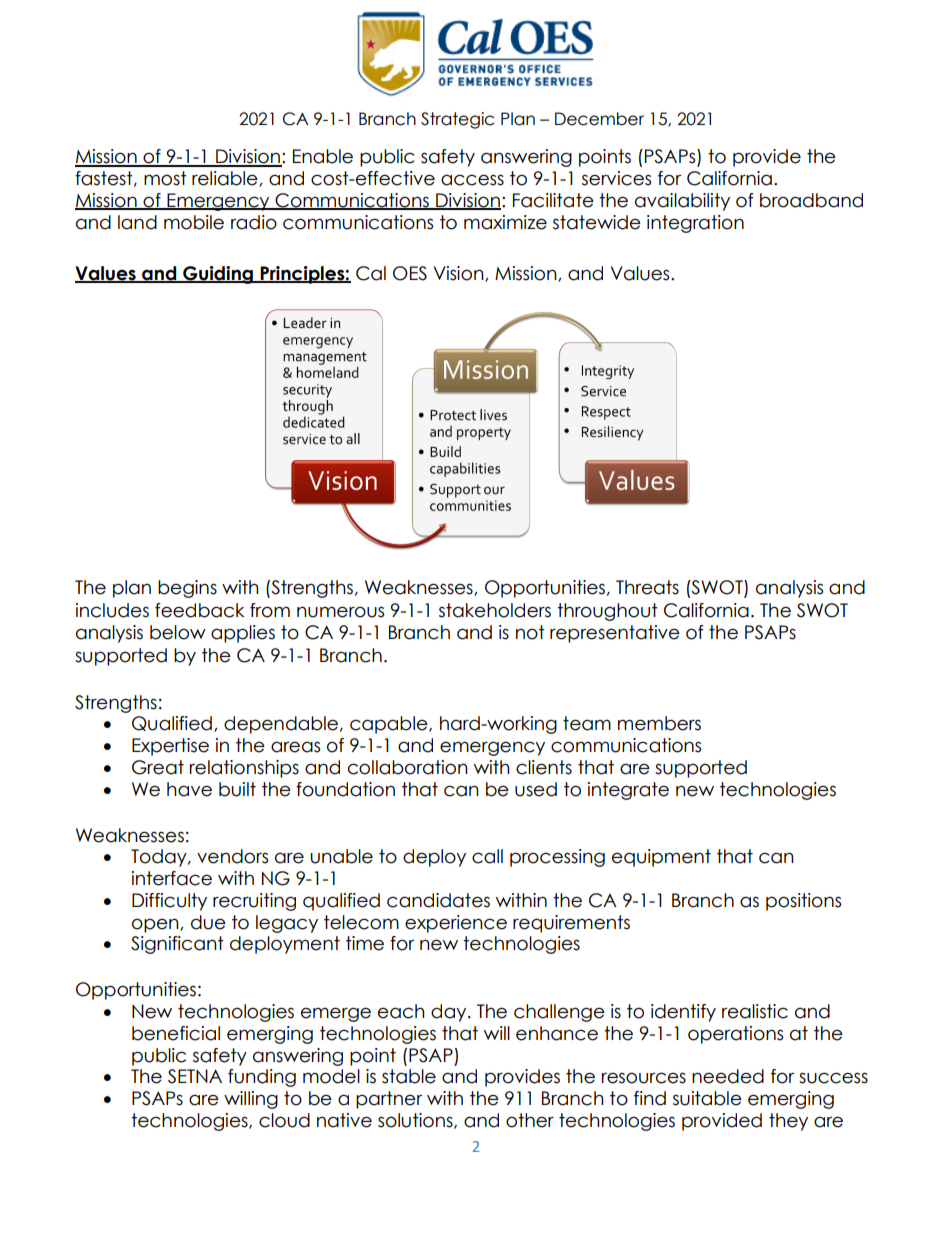 The height and width of the image is (1233, 952). Describe the element at coordinates (199, 610) in the image. I see `feedback` at that location.
